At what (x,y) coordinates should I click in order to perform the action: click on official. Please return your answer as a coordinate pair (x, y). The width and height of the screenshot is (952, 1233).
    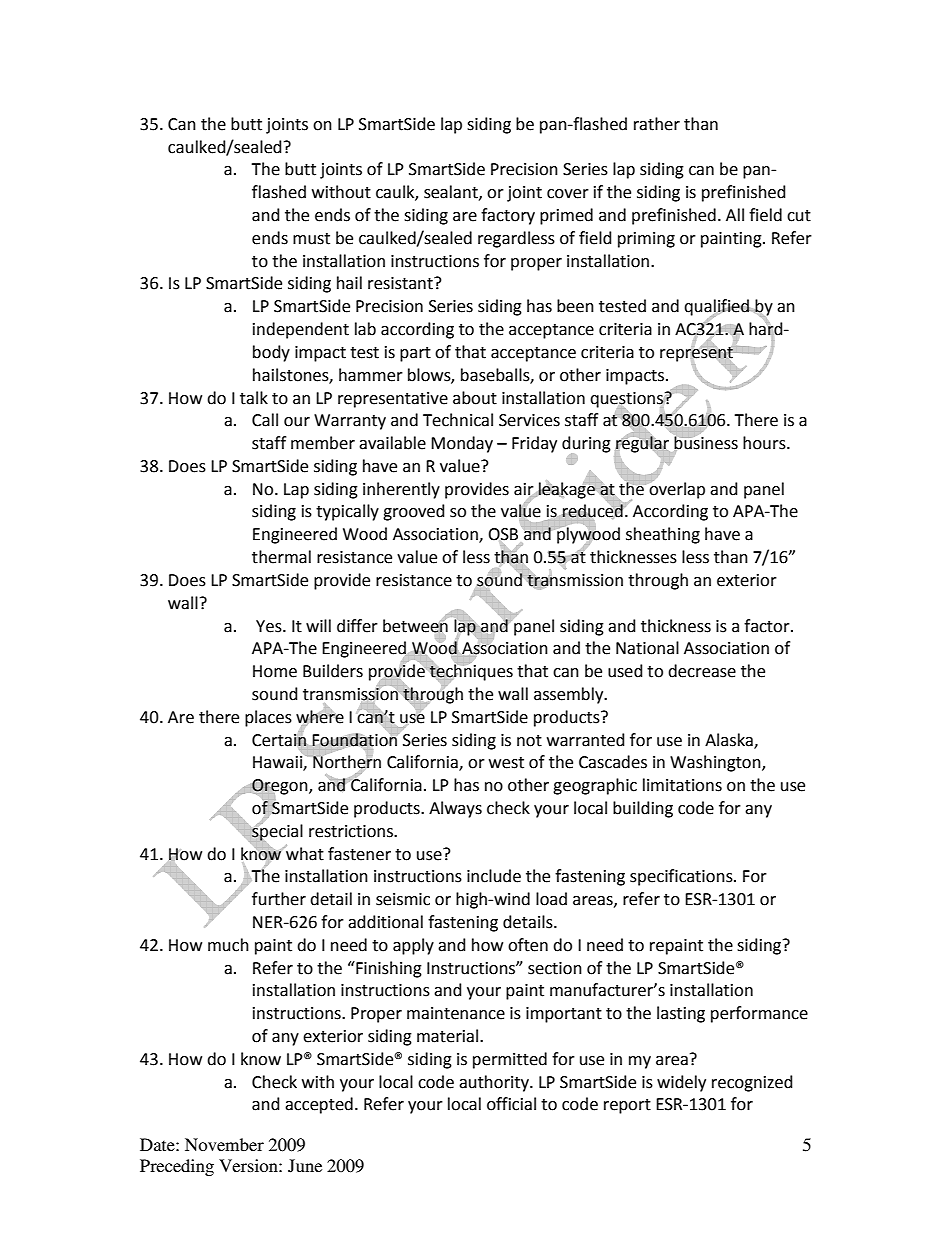
    Looking at the image, I should click on (511, 1104).
